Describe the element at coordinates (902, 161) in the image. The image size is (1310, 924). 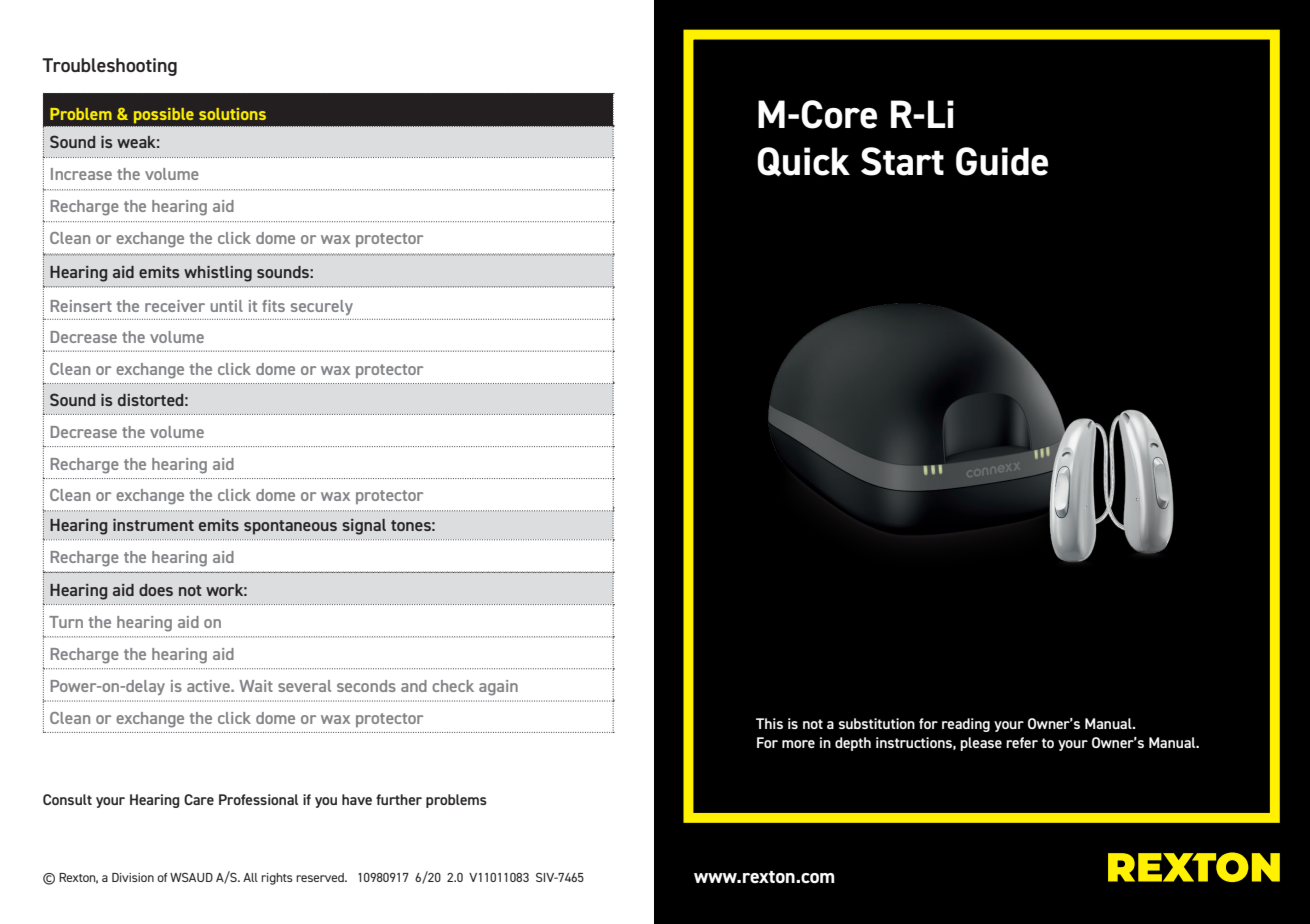
I see `Start` at that location.
